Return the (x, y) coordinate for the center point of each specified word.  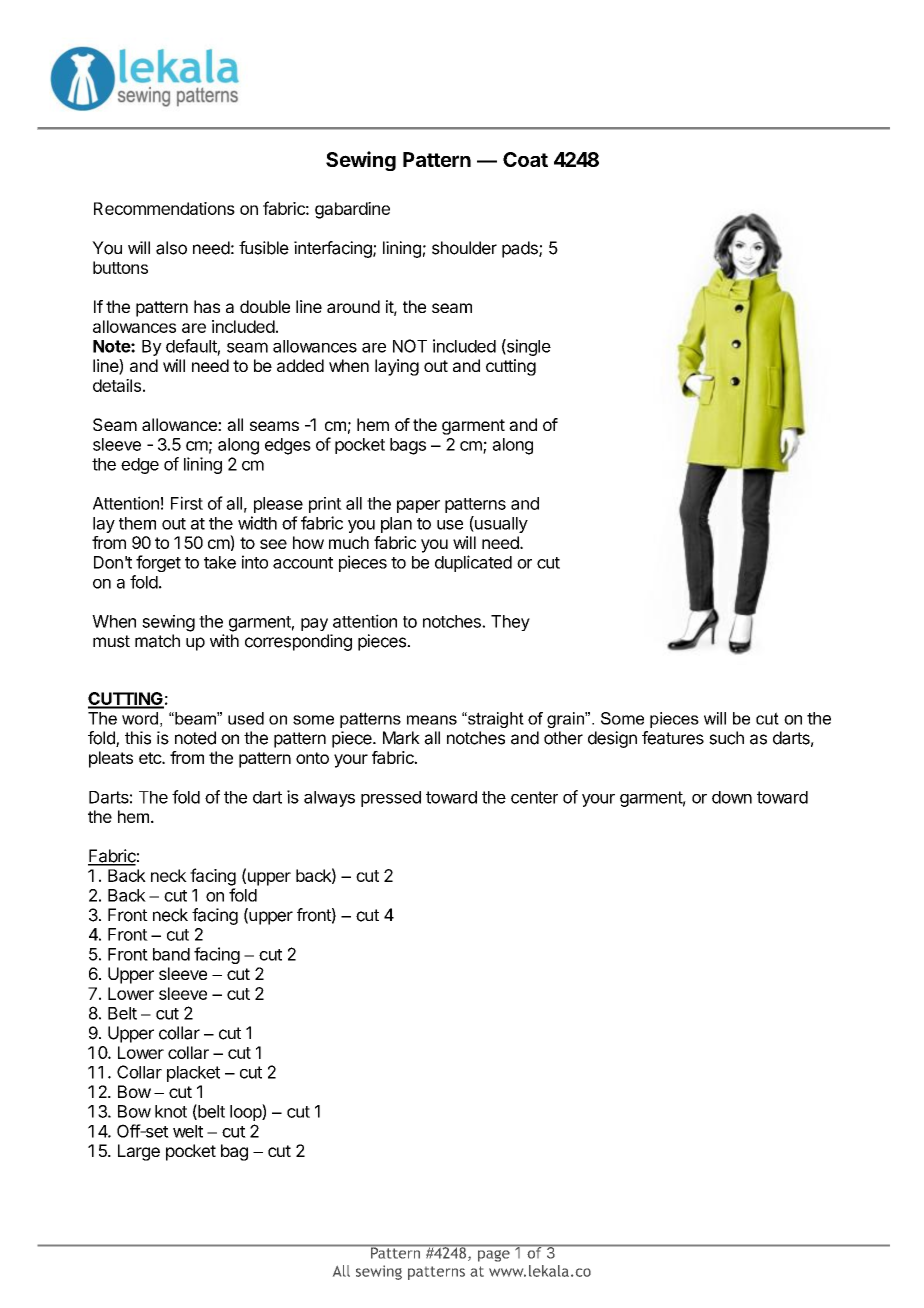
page (494, 1256)
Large (139, 1152)
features (673, 738)
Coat (525, 159)
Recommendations (164, 208)
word (140, 718)
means (432, 720)
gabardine (352, 210)
